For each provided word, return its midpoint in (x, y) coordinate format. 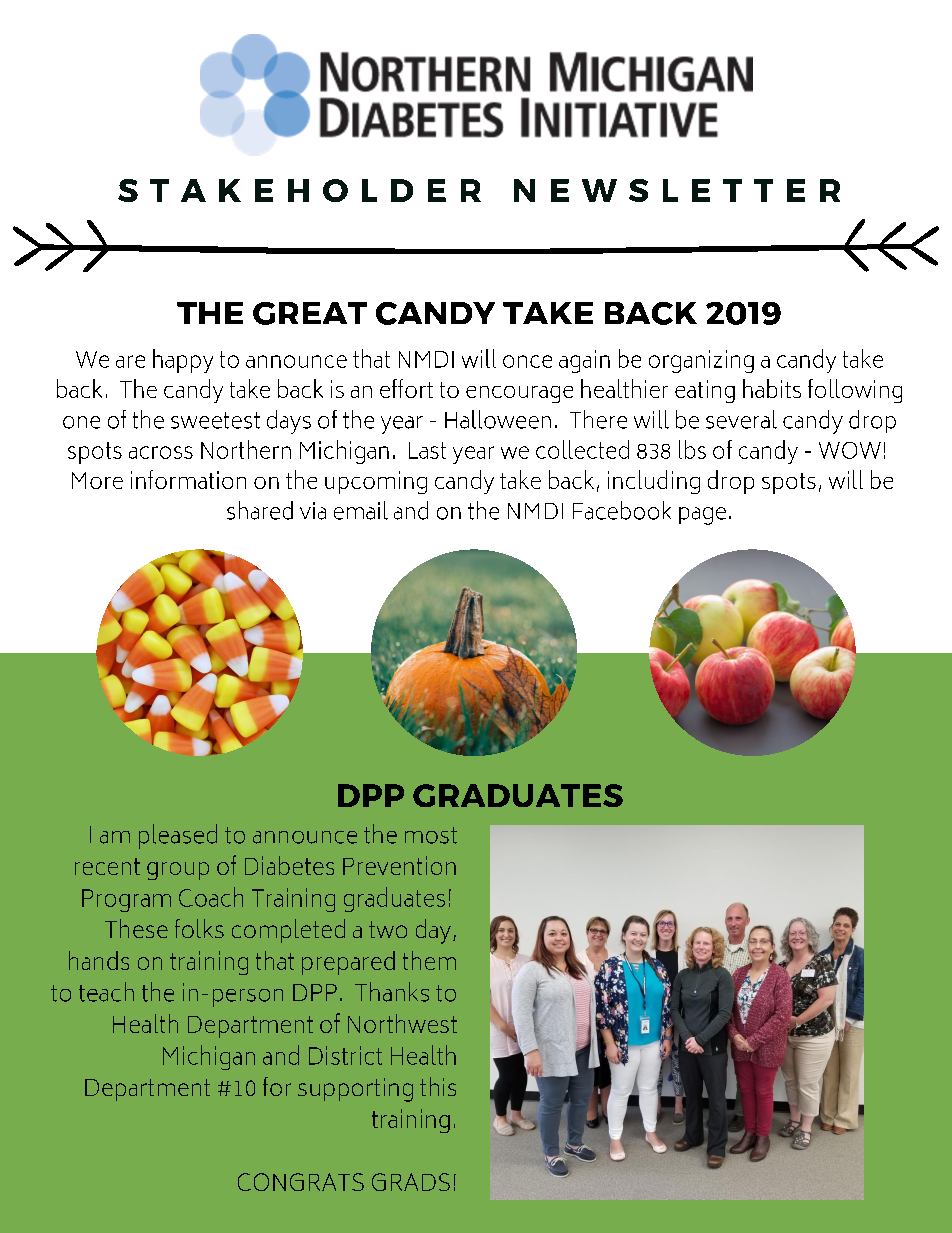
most (431, 835)
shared (260, 510)
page (702, 516)
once (527, 361)
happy (183, 361)
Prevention (399, 865)
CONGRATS (301, 1182)
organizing (701, 361)
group (178, 871)
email (361, 510)
